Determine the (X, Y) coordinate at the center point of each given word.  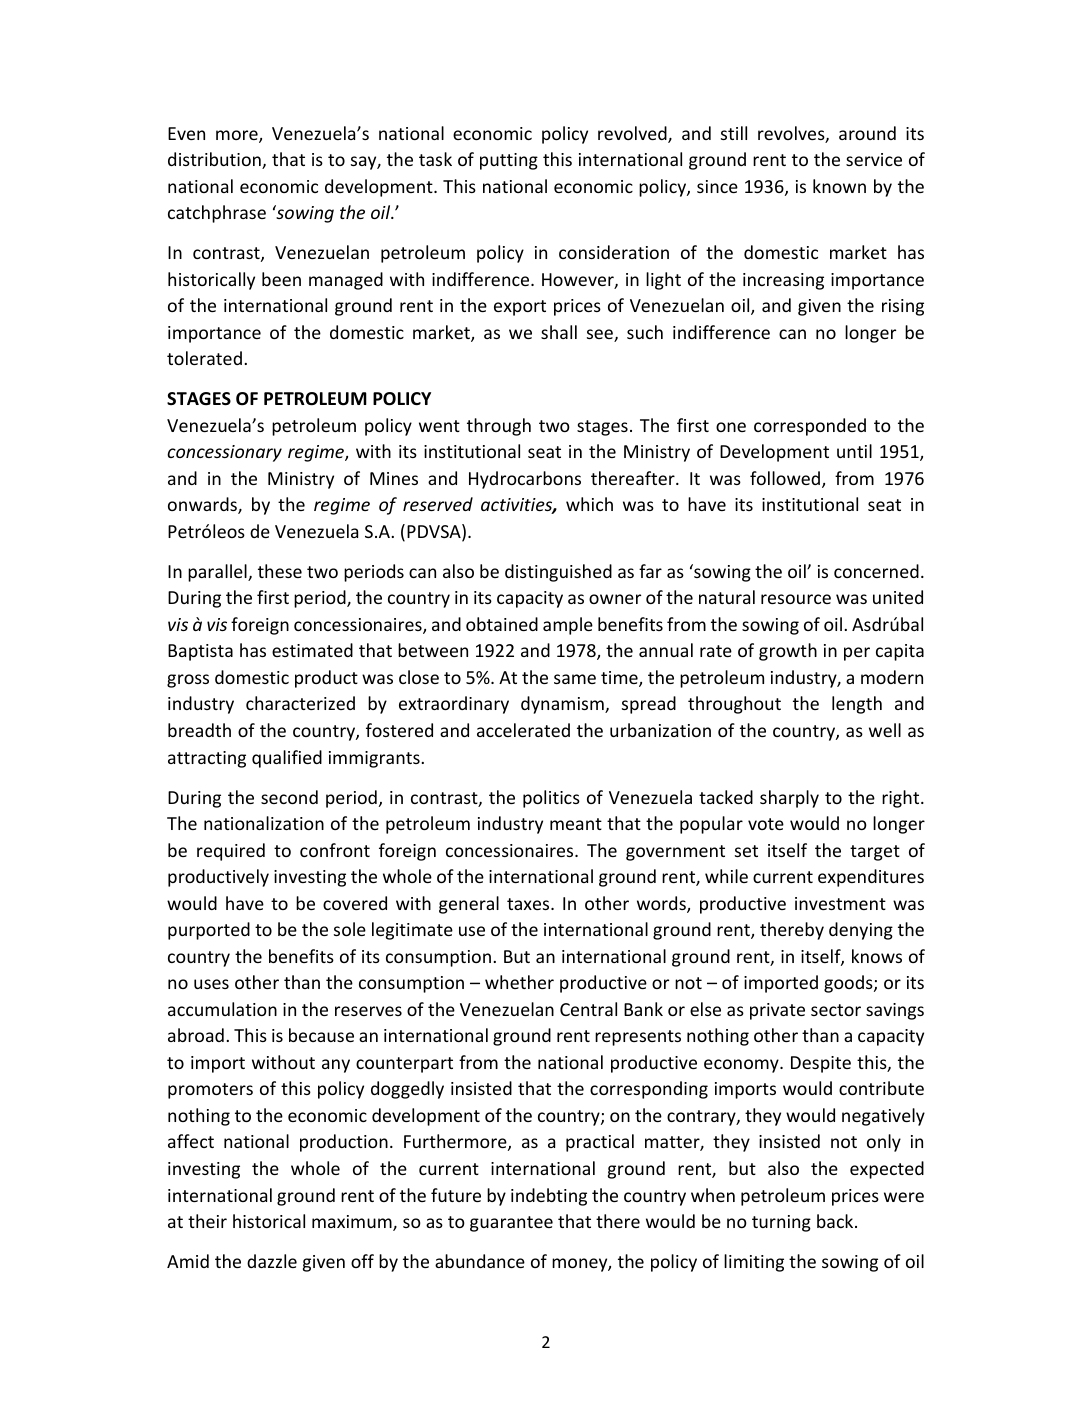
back (836, 1221)
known (839, 186)
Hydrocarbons (525, 480)
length (857, 705)
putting (509, 161)
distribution (215, 160)
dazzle (272, 1261)
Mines (394, 478)
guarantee (511, 1224)
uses (211, 984)
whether (519, 982)
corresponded (810, 427)
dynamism (563, 705)
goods (849, 984)
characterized (300, 703)
